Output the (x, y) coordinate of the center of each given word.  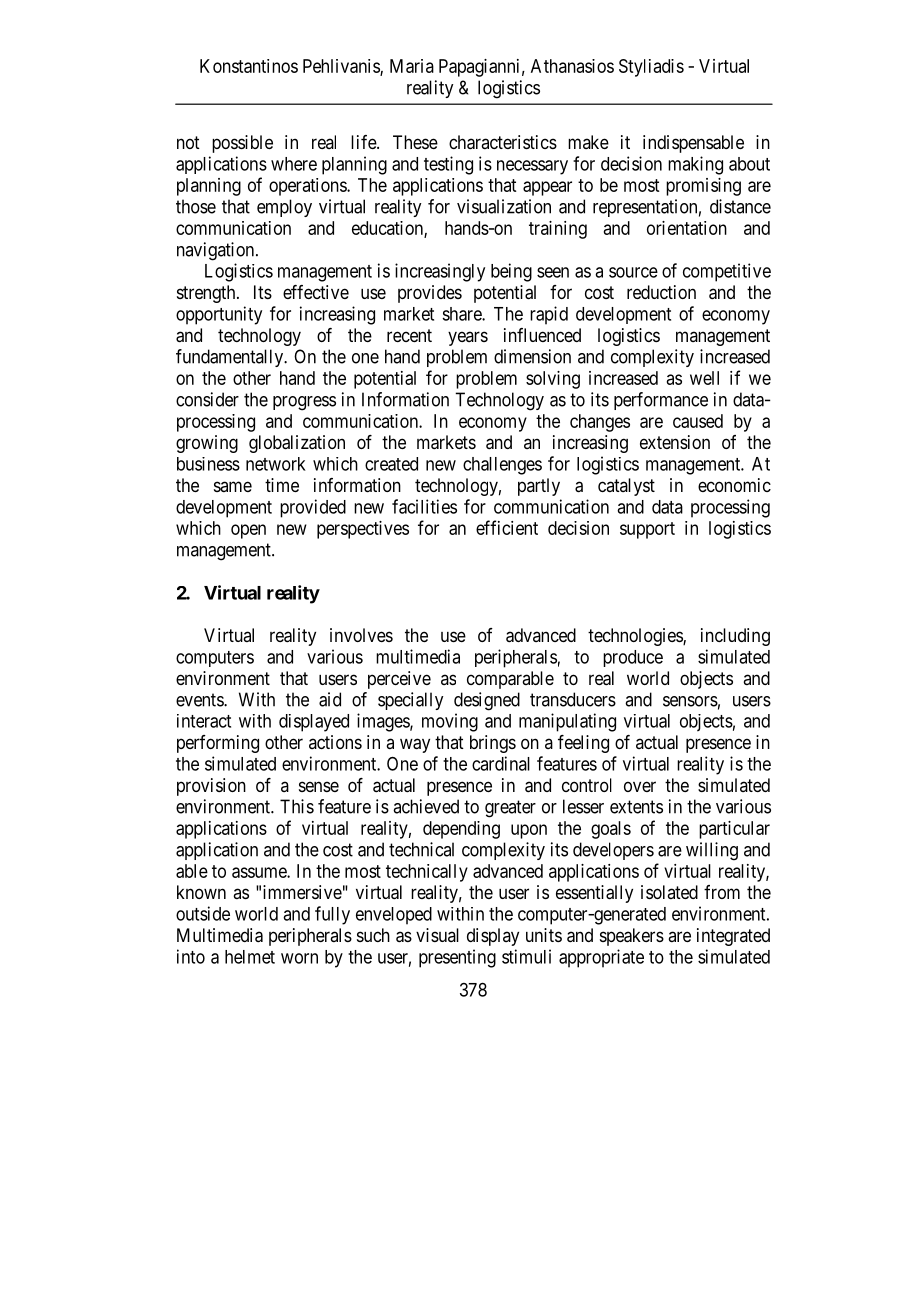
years (468, 338)
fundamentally (231, 358)
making (695, 165)
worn (299, 958)
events (200, 700)
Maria (412, 66)
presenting (457, 958)
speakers (632, 937)
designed (487, 701)
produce (633, 658)
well (704, 378)
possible (242, 144)
